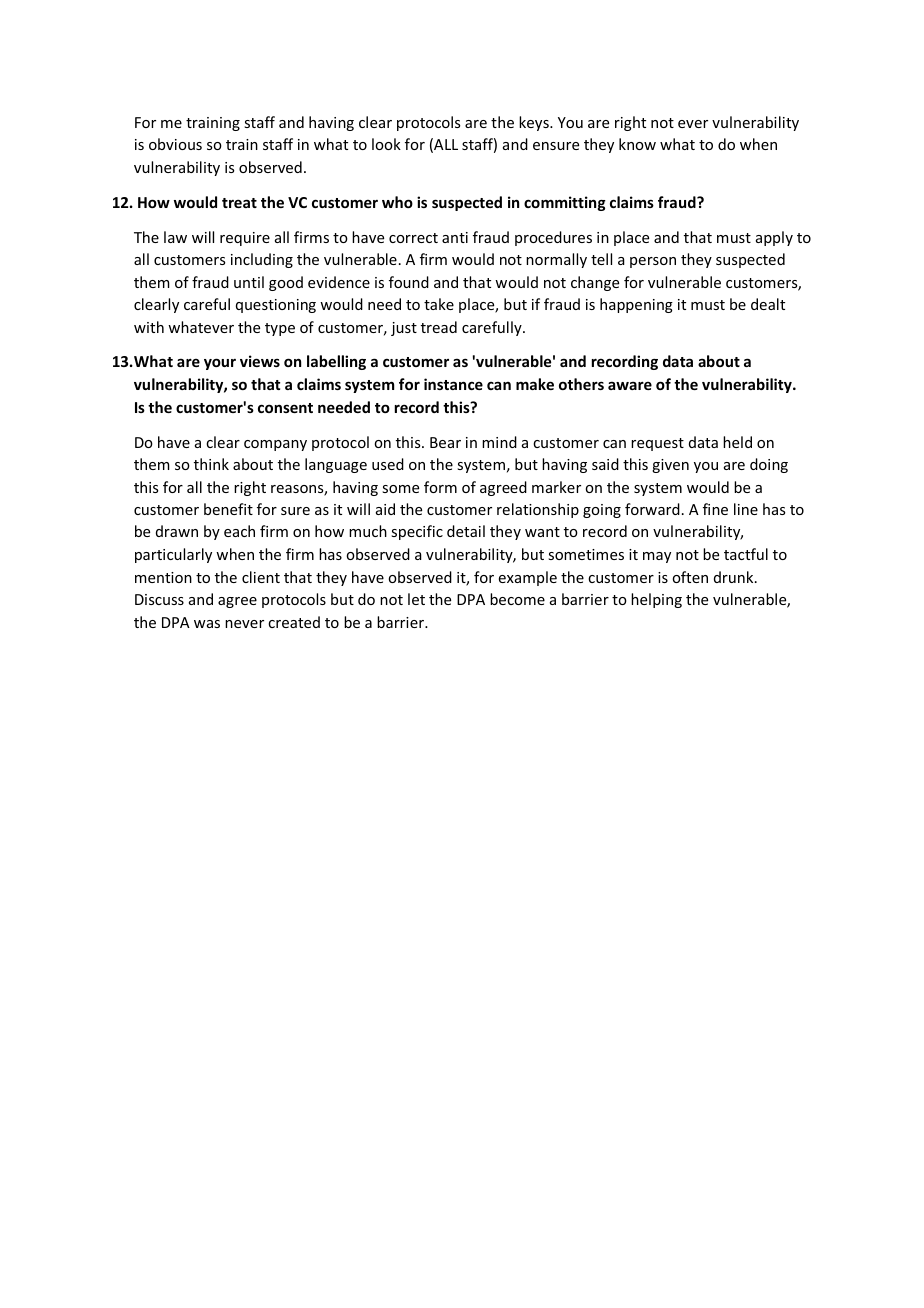 This screenshot has height=1308, width=924. I want to click on was, so click(207, 624).
